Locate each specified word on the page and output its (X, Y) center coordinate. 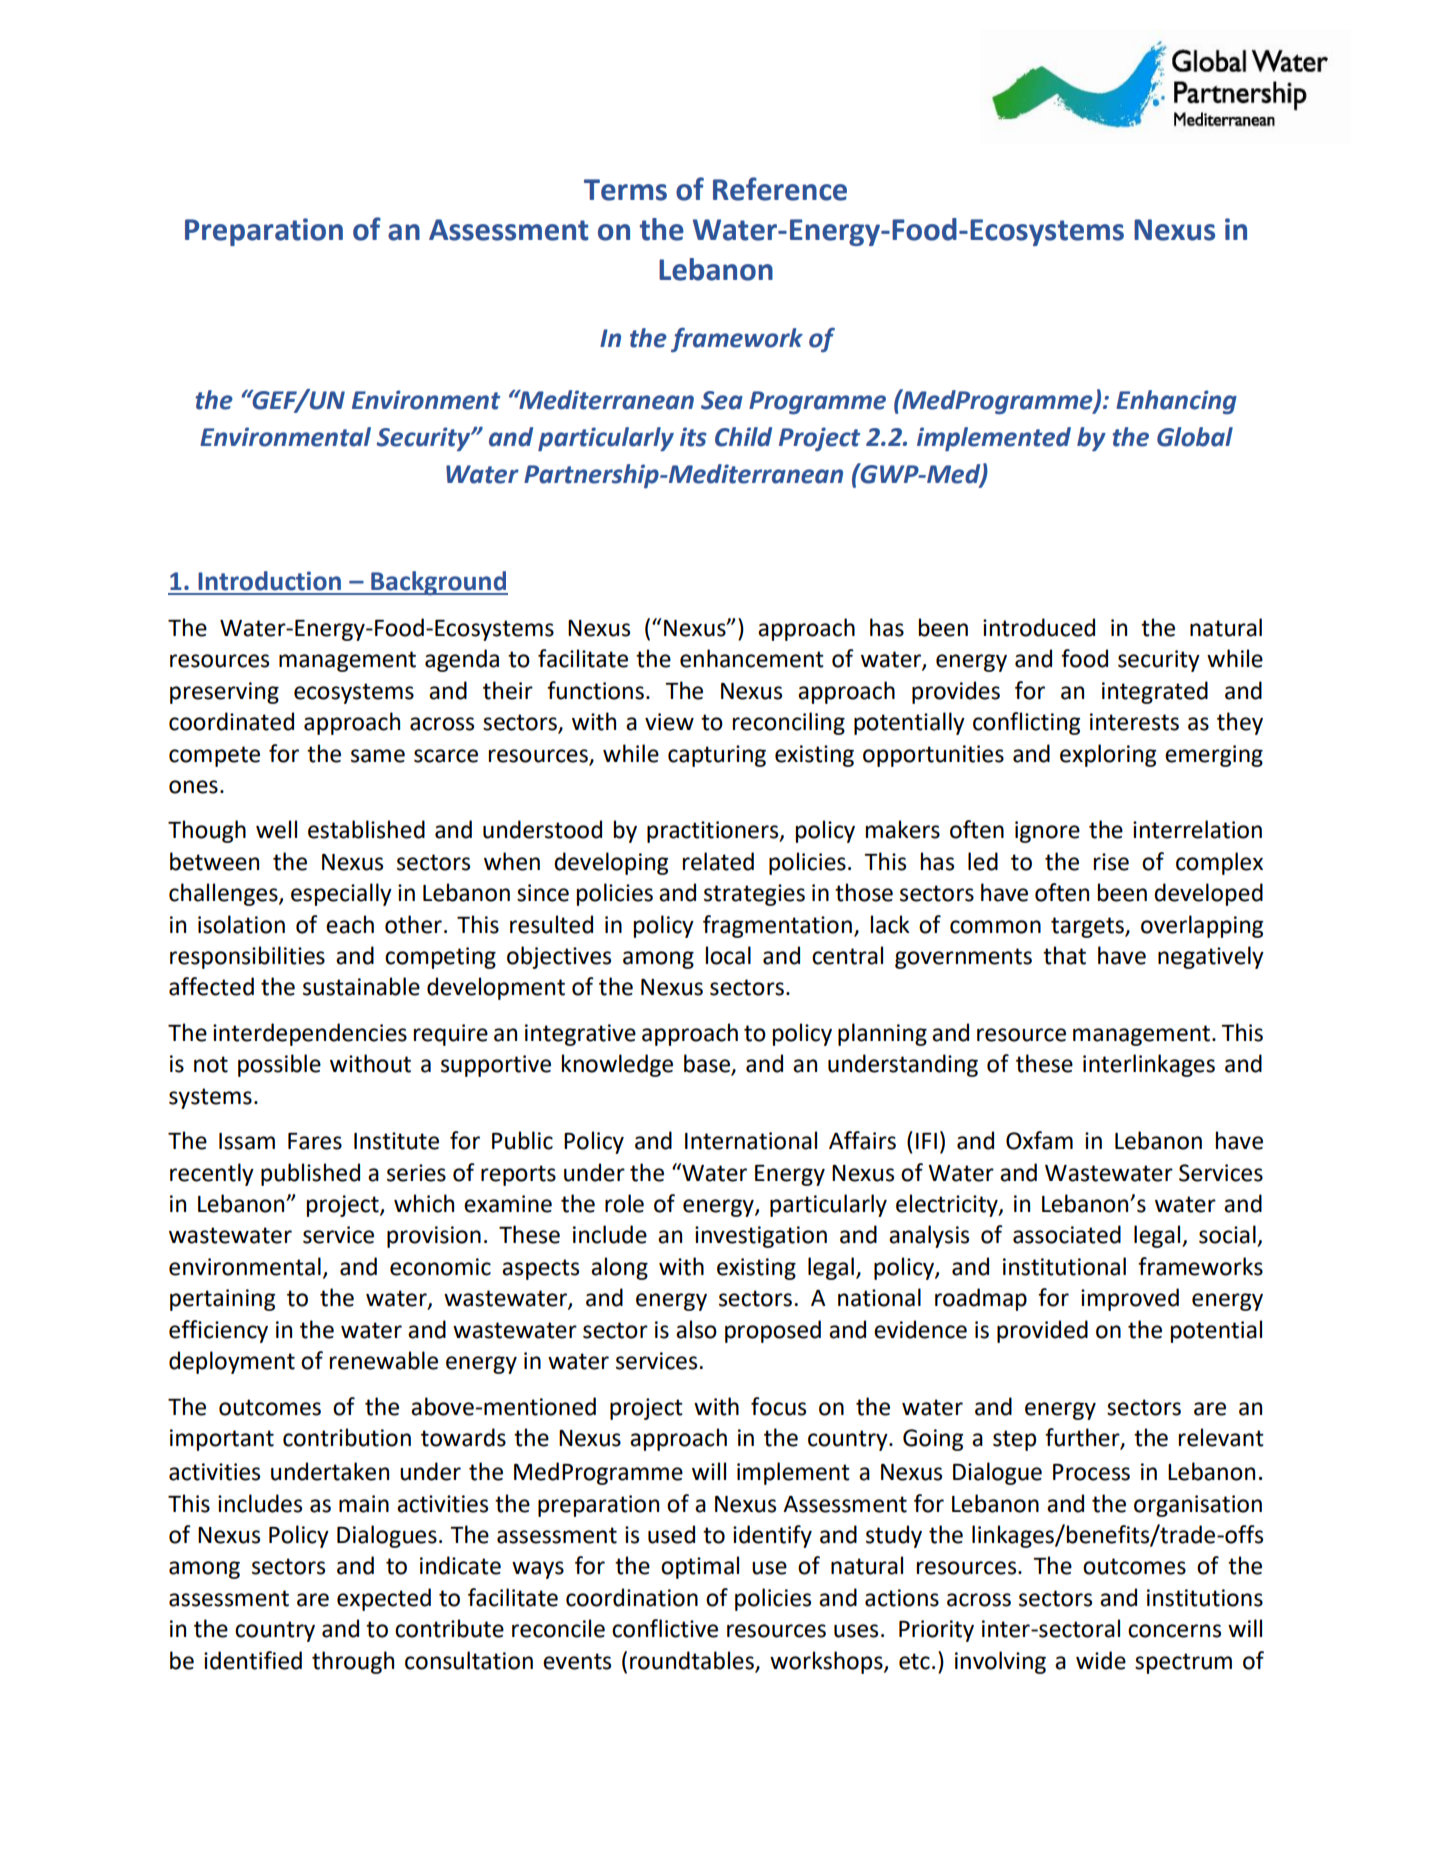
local (728, 955)
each (350, 924)
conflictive (665, 1628)
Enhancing (1176, 402)
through (353, 1662)
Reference (780, 189)
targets (1088, 927)
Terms (625, 190)
